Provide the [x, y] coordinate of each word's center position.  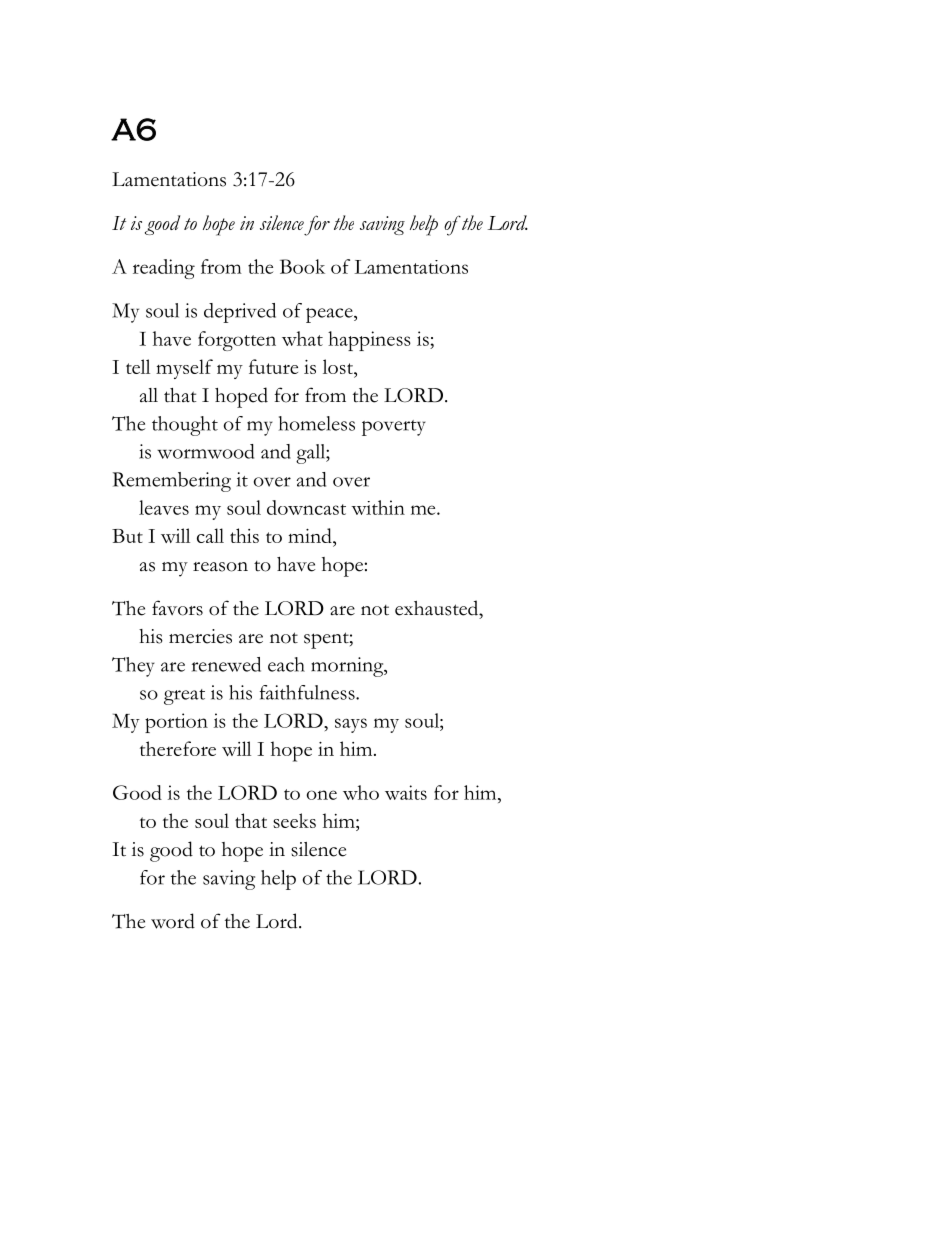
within [378, 507]
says [351, 725]
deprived [240, 313]
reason [220, 567]
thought [185, 426]
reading [164, 269]
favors [177, 608]
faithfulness [308, 692]
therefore [178, 748]
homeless [317, 423]
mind [311, 535]
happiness [369, 341]
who [361, 792]
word [173, 921]
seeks [294, 820]
